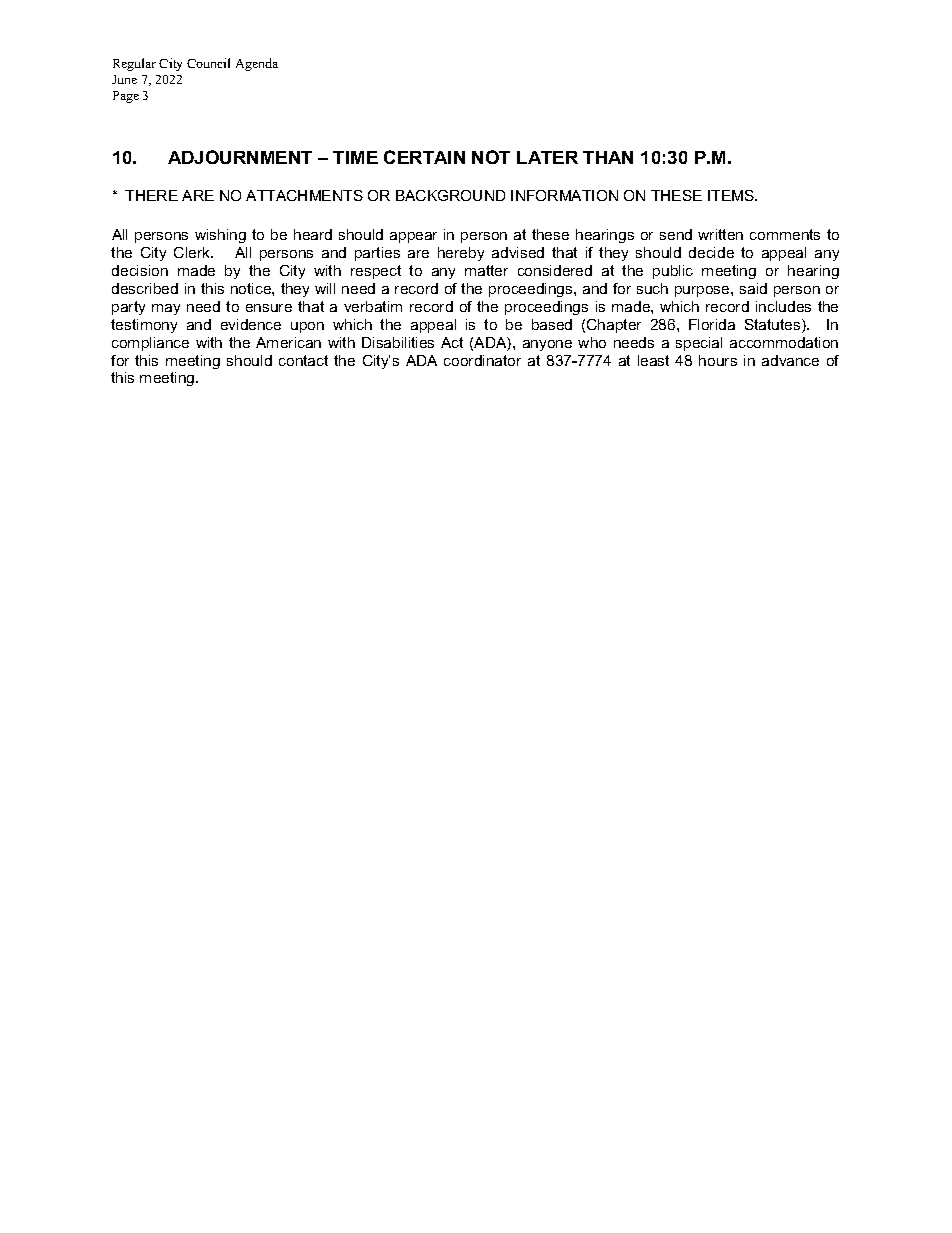 The image size is (952, 1233). Describe the element at coordinates (450, 195) in the document. I see `BACKGROUND` at that location.
